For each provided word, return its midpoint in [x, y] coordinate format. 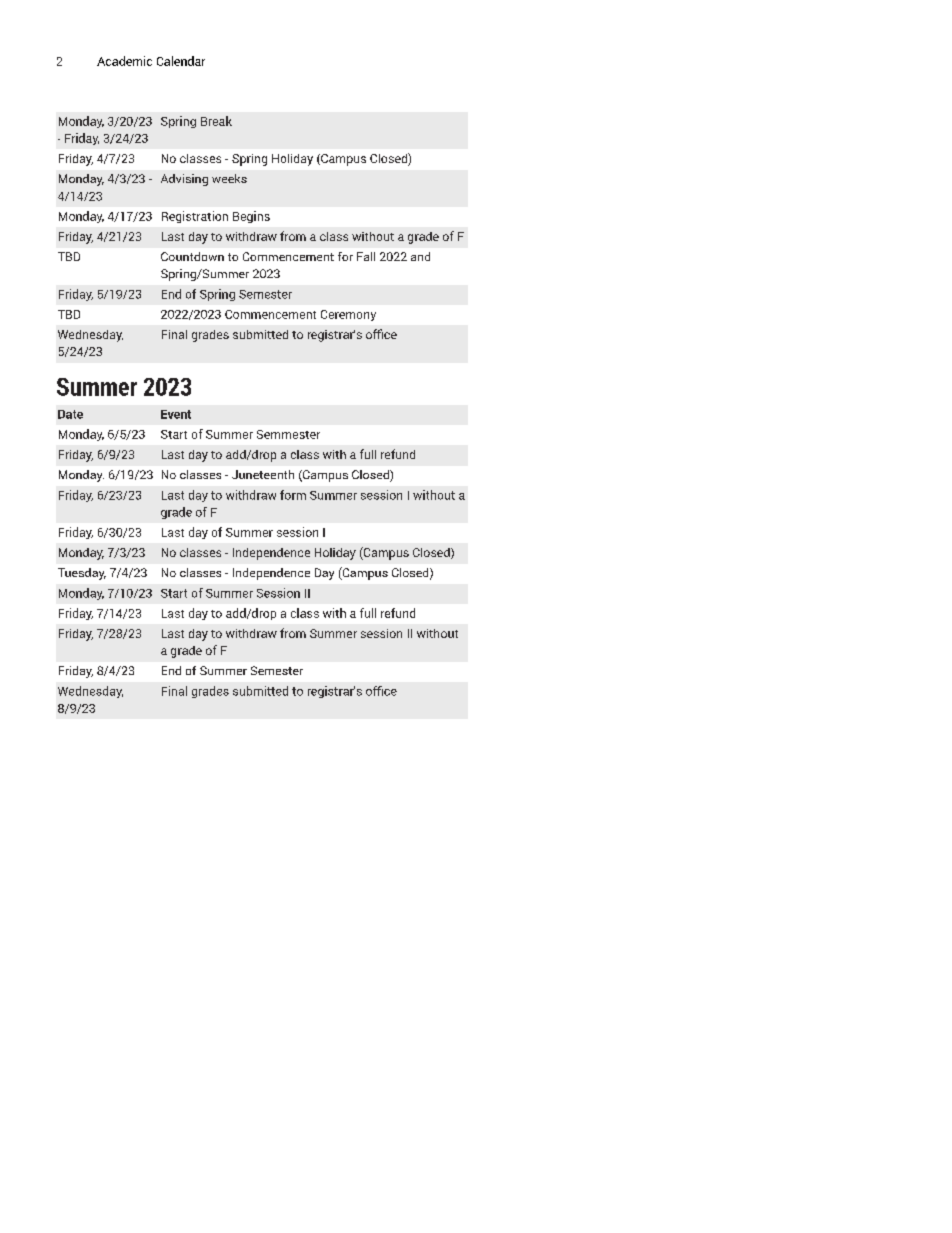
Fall [366, 256]
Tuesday [82, 574]
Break [216, 121]
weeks [229, 178]
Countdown [192, 256]
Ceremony [348, 315]
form [293, 495]
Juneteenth [263, 474]
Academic [124, 61]
